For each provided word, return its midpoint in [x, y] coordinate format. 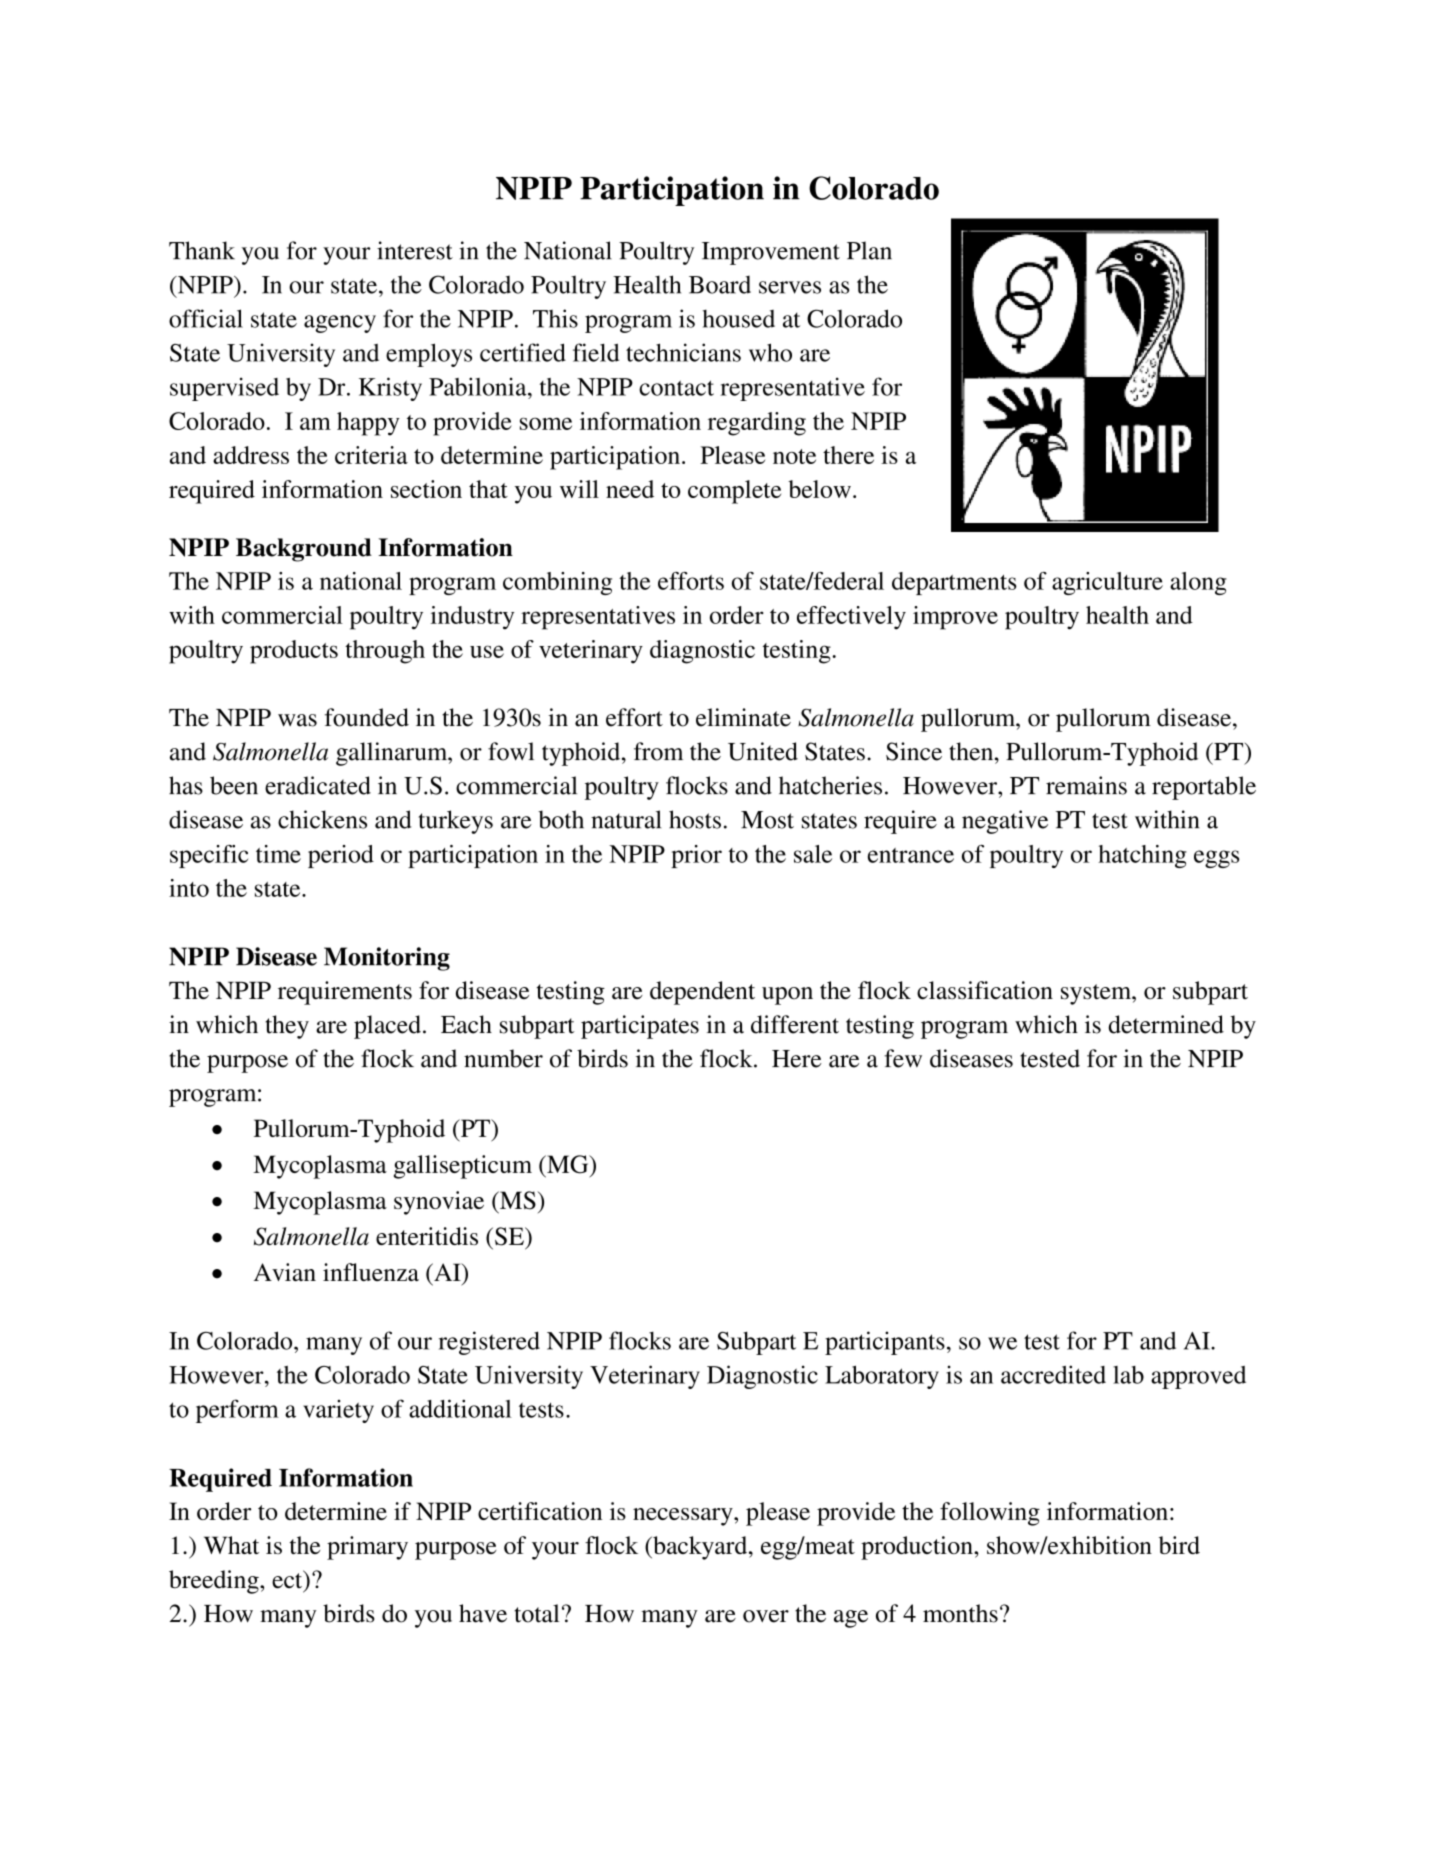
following [990, 1514]
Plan [869, 250]
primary [367, 1548]
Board [720, 285]
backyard [700, 1548]
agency [340, 324]
